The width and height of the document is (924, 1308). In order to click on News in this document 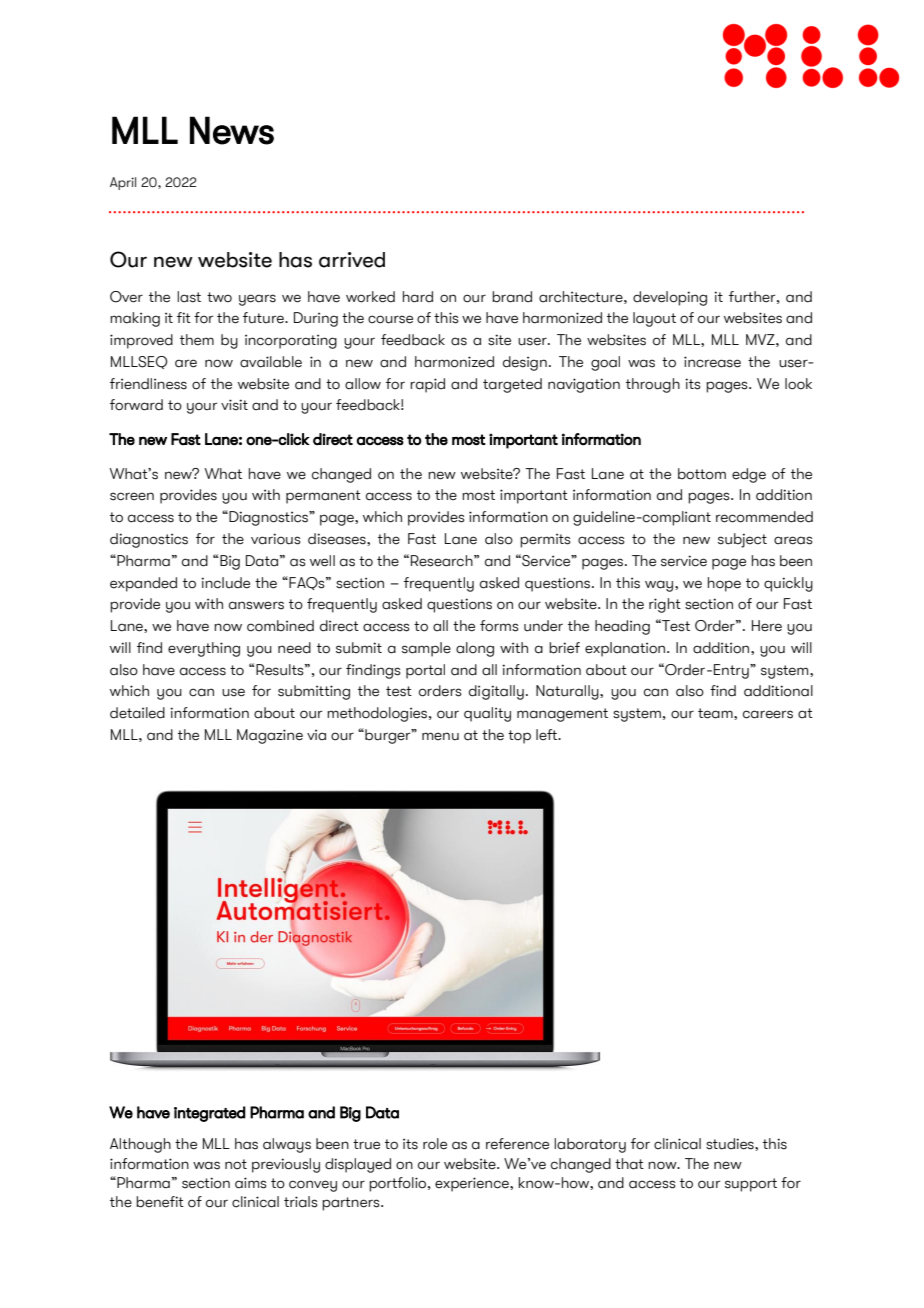, I will do `click(232, 130)`.
